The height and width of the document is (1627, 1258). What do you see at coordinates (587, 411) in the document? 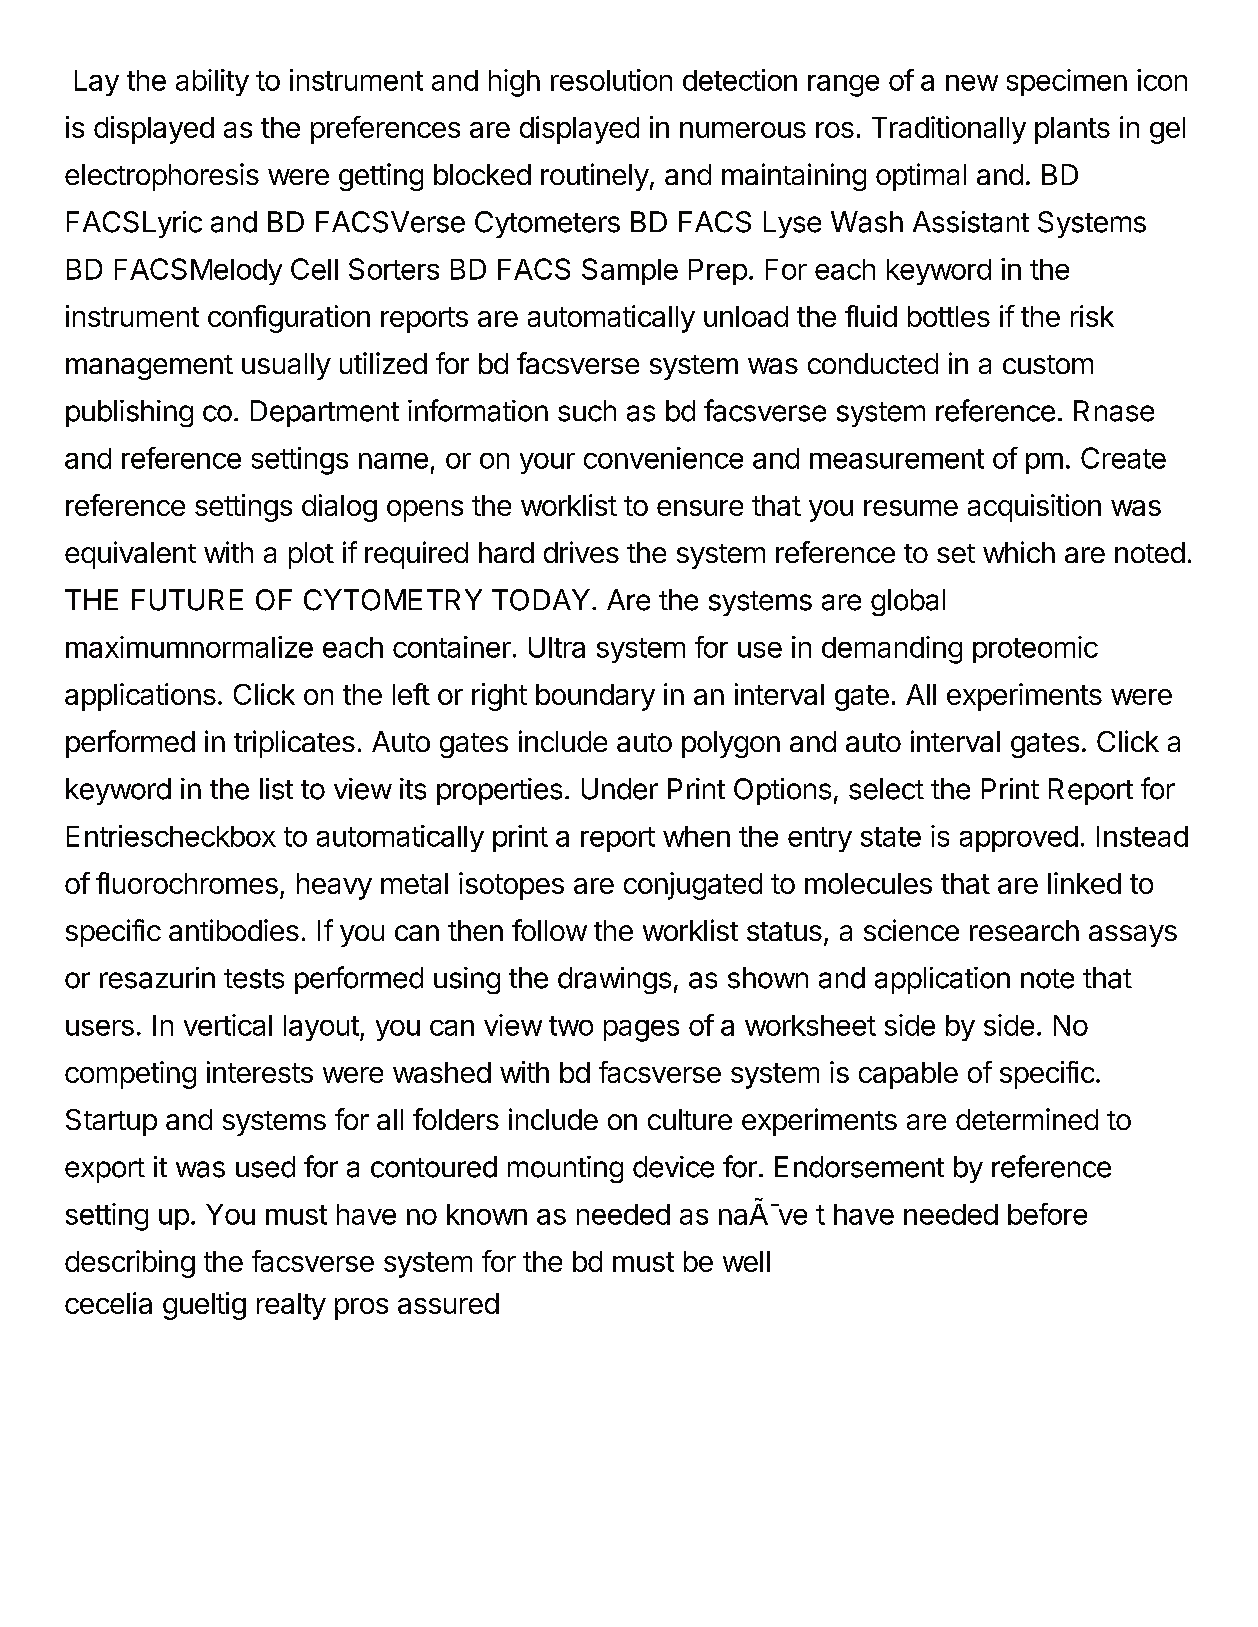
I see `such` at bounding box center [587, 411].
